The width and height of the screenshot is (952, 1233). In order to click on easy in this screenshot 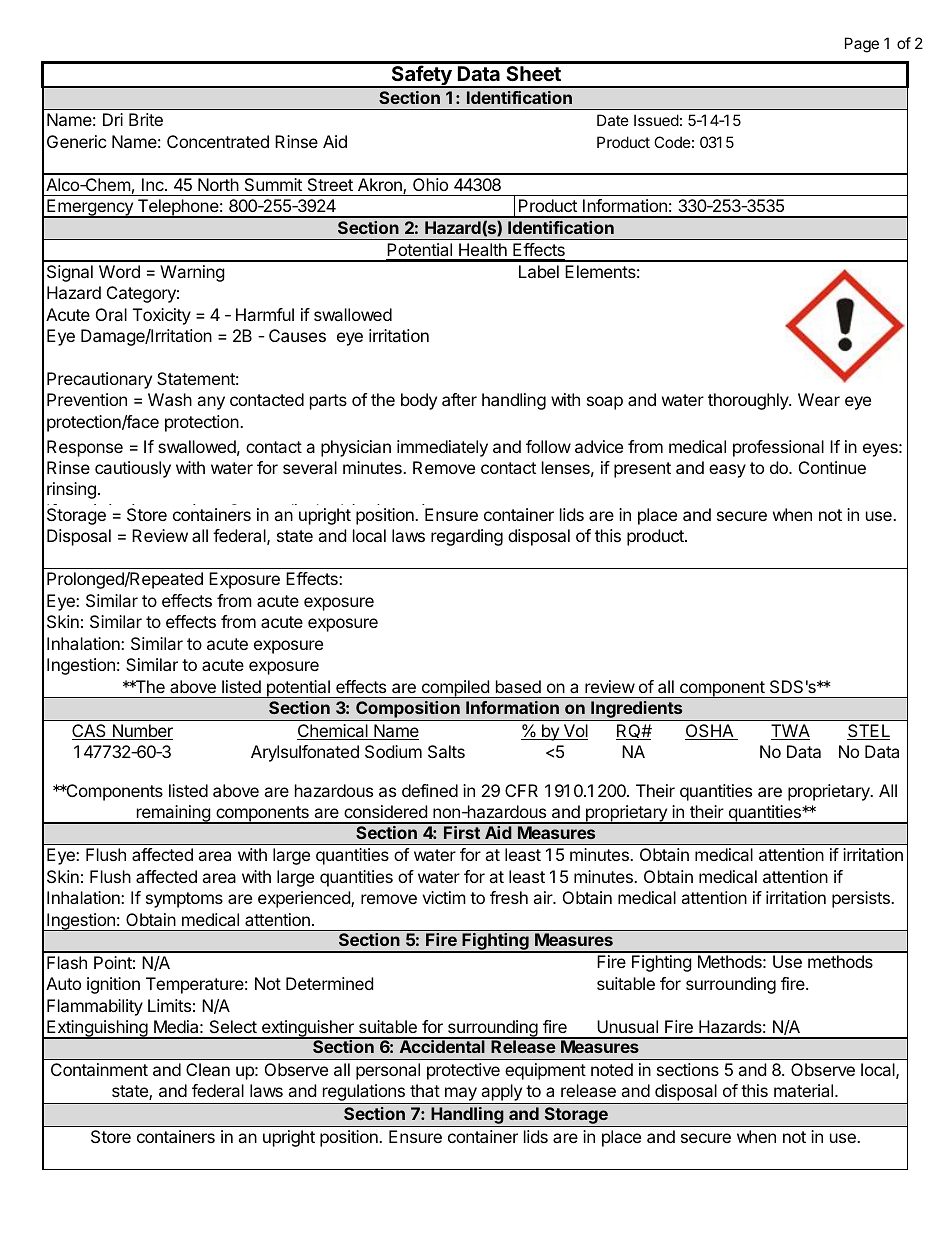, I will do `click(727, 471)`.
